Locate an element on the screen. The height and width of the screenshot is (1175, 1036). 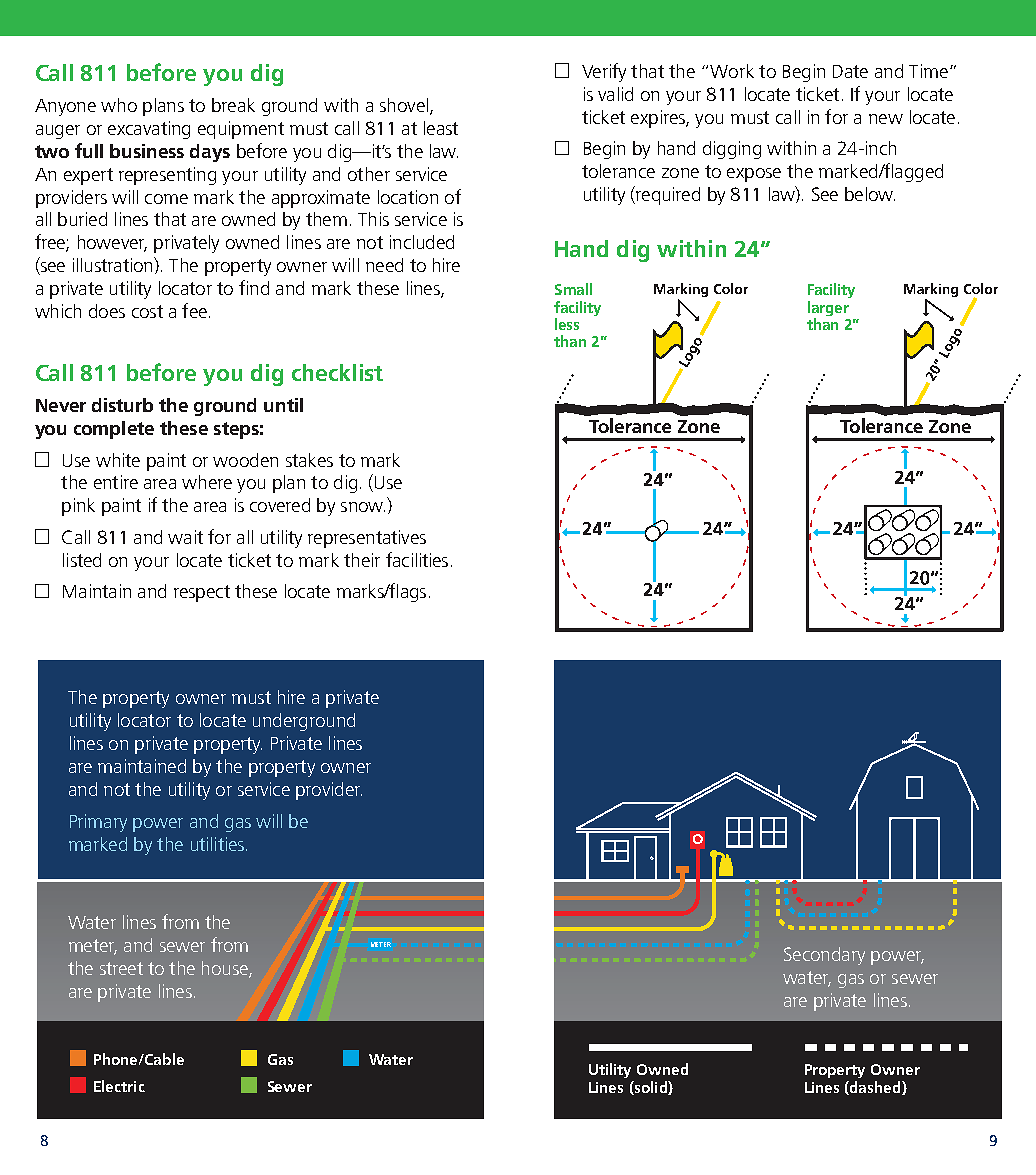
Date is located at coordinates (850, 71).
